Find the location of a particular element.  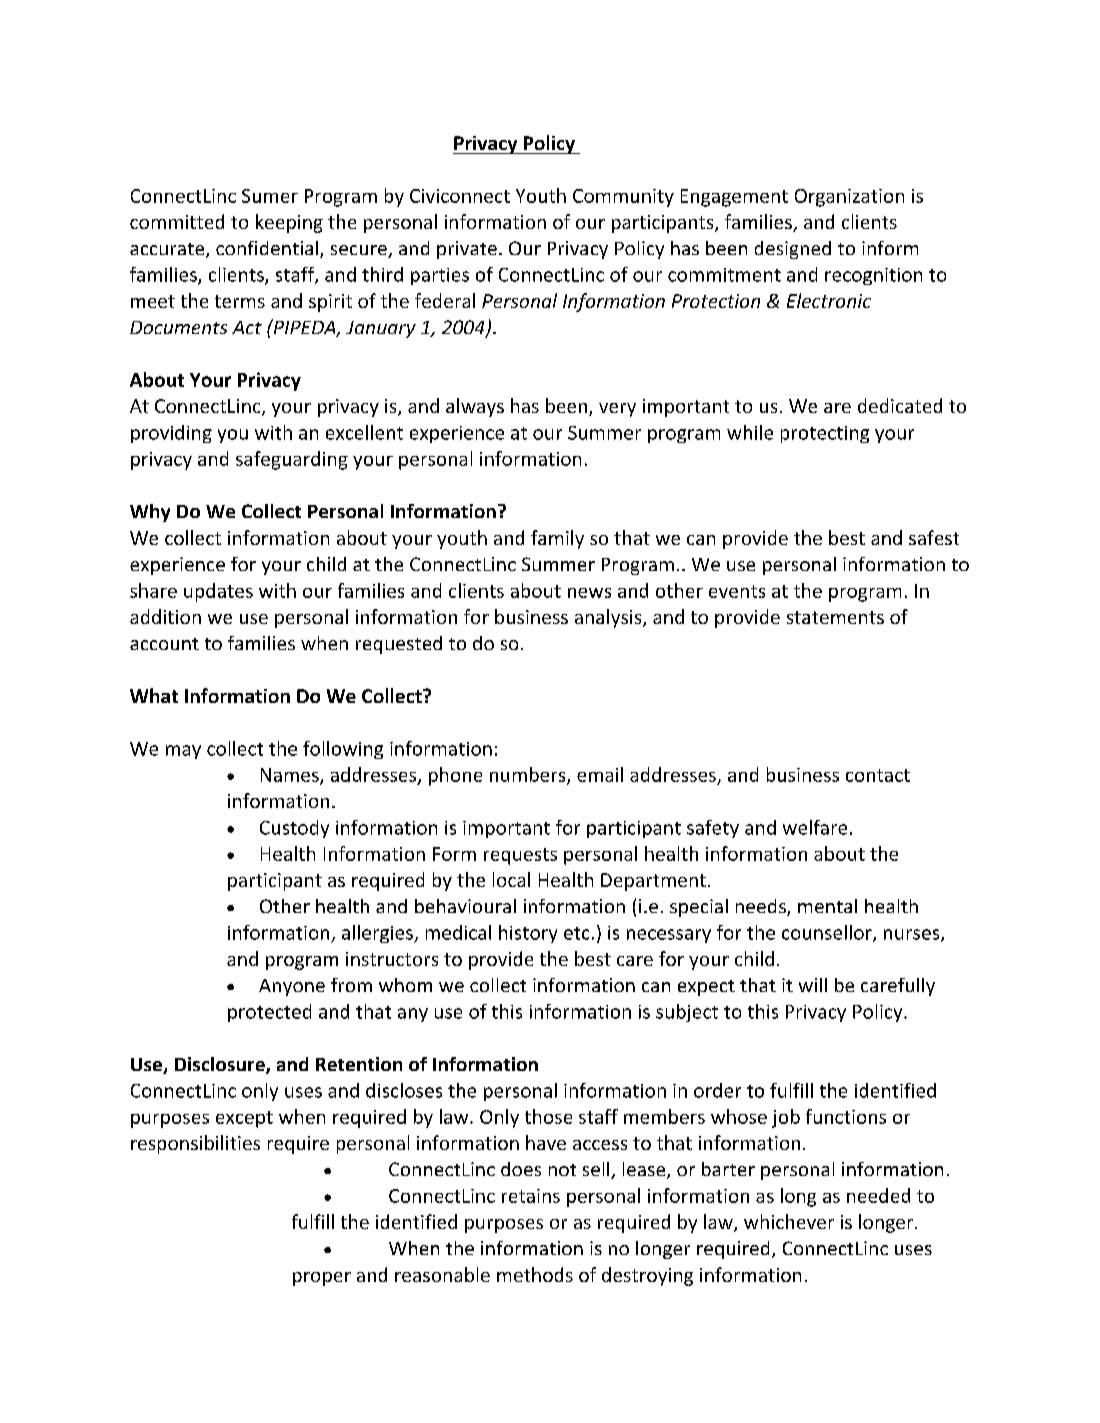

proper is located at coordinates (322, 1279).
